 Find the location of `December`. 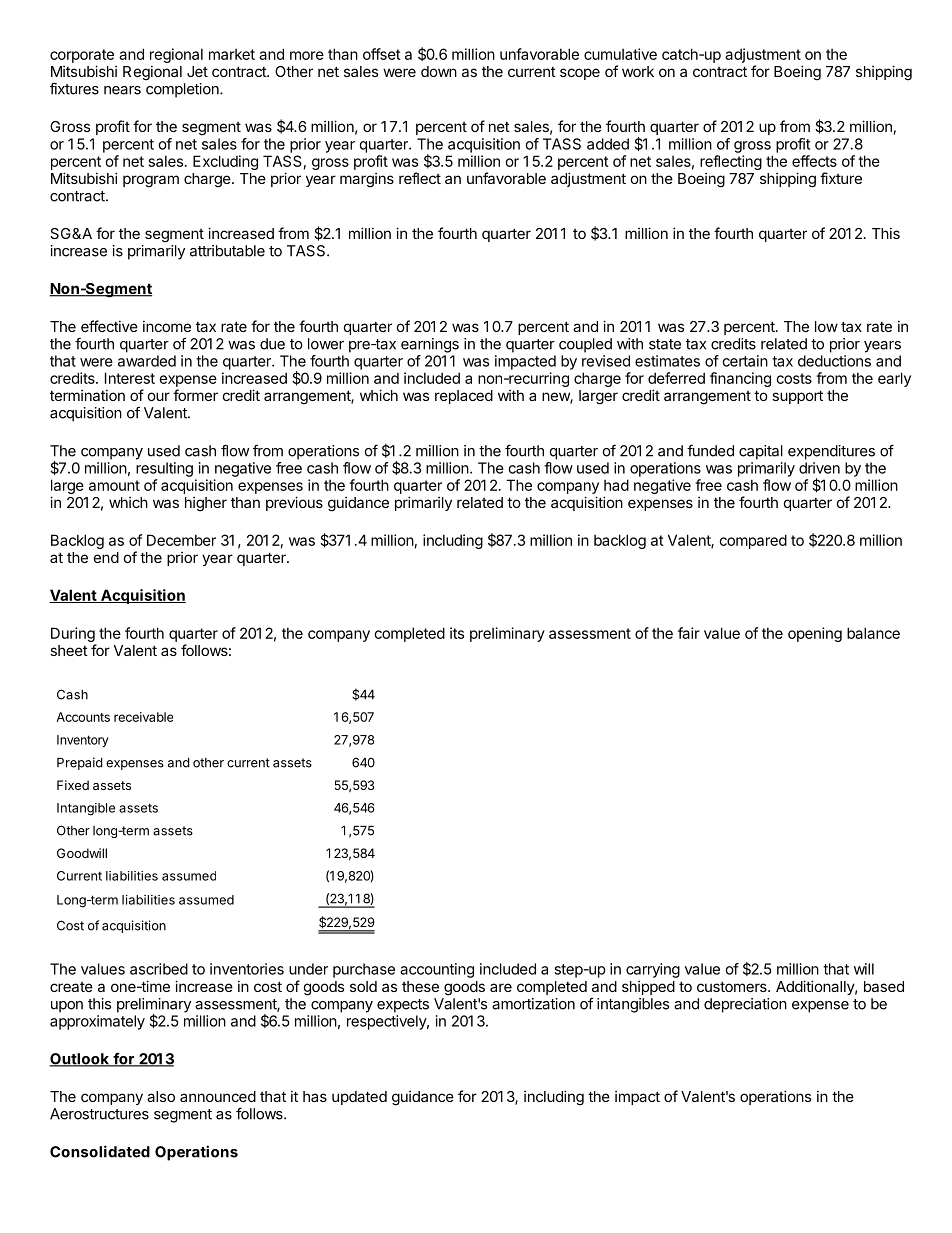

December is located at coordinates (181, 540).
